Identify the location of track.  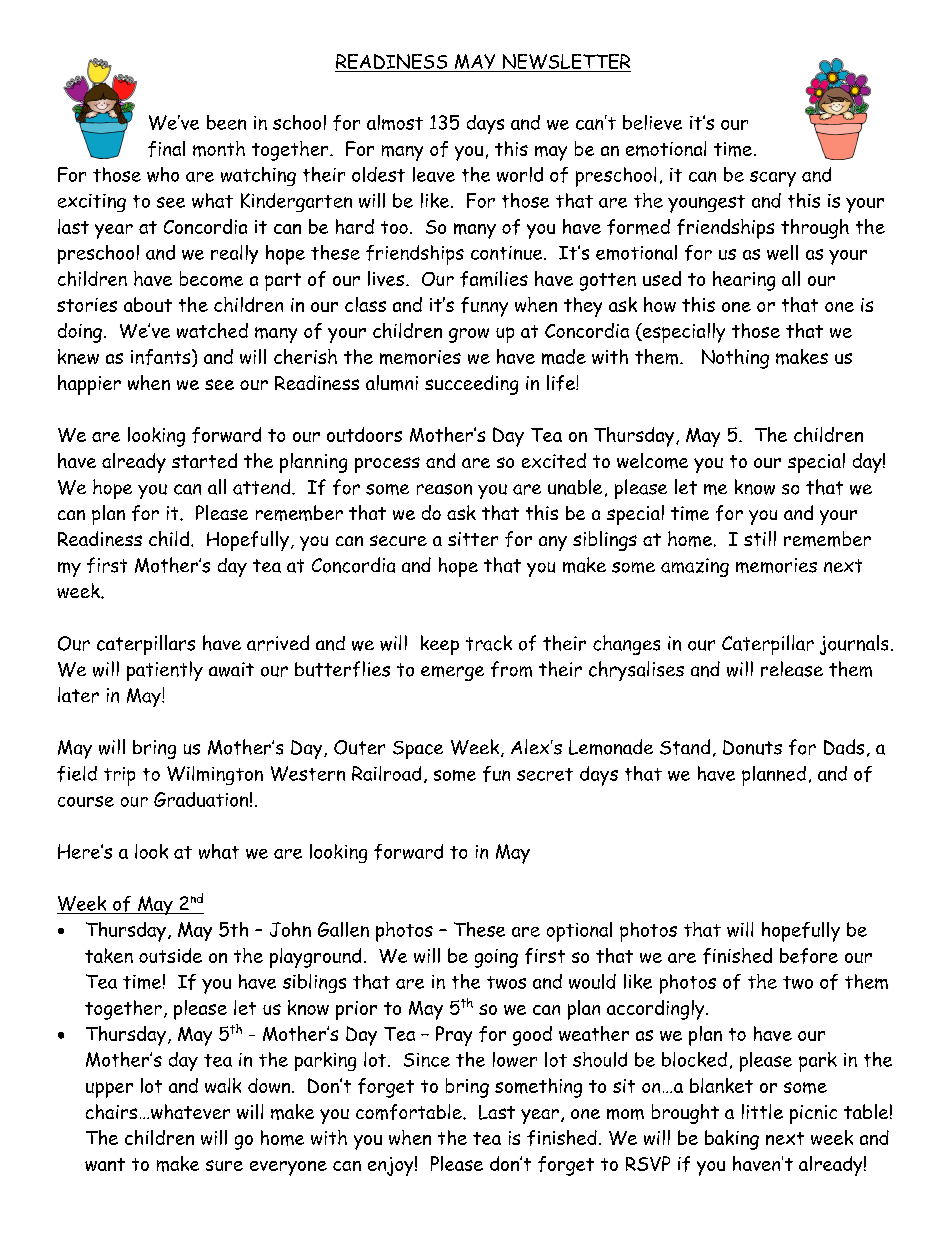
(489, 643).
